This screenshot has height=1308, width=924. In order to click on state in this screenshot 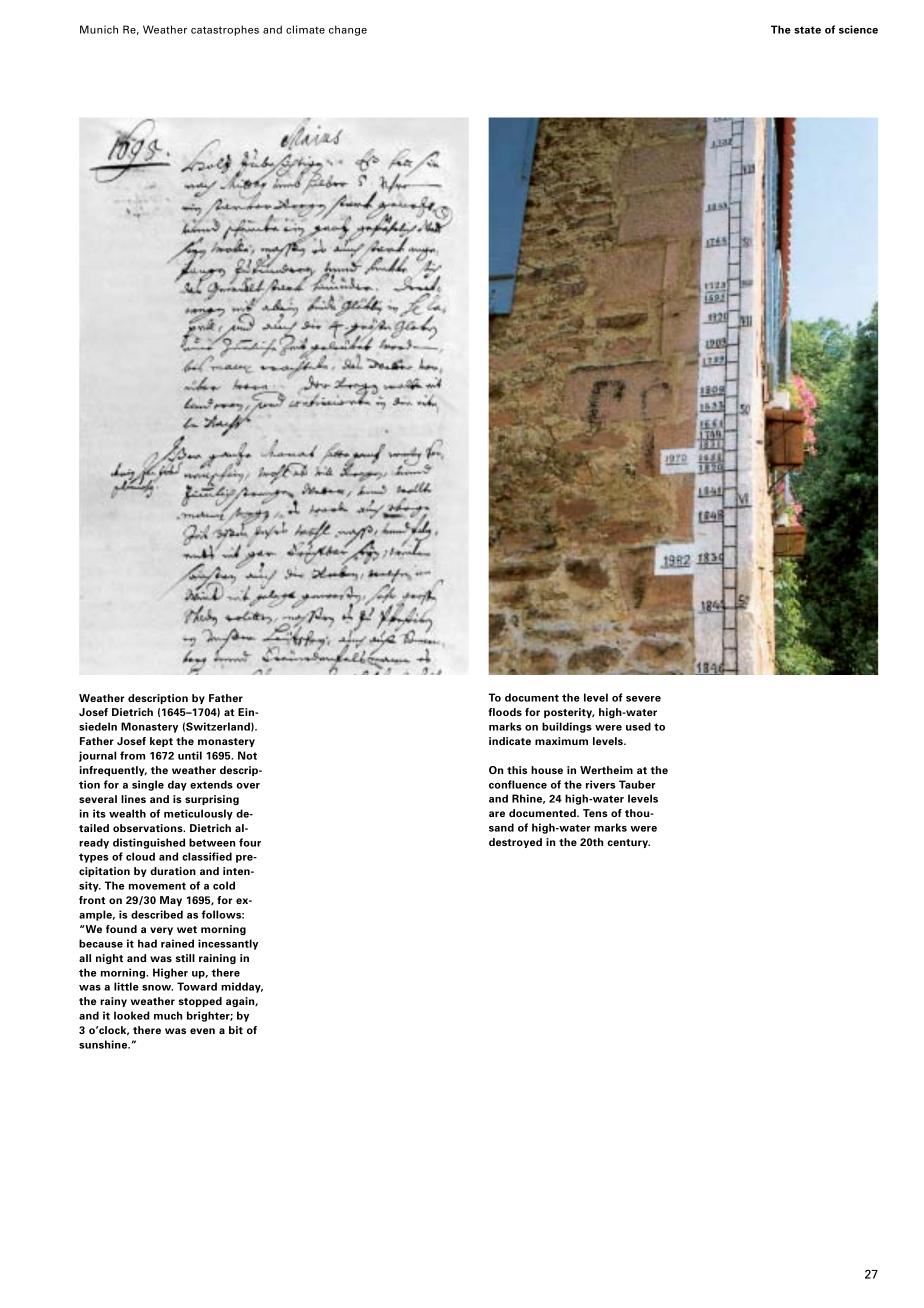, I will do `click(807, 30)`.
